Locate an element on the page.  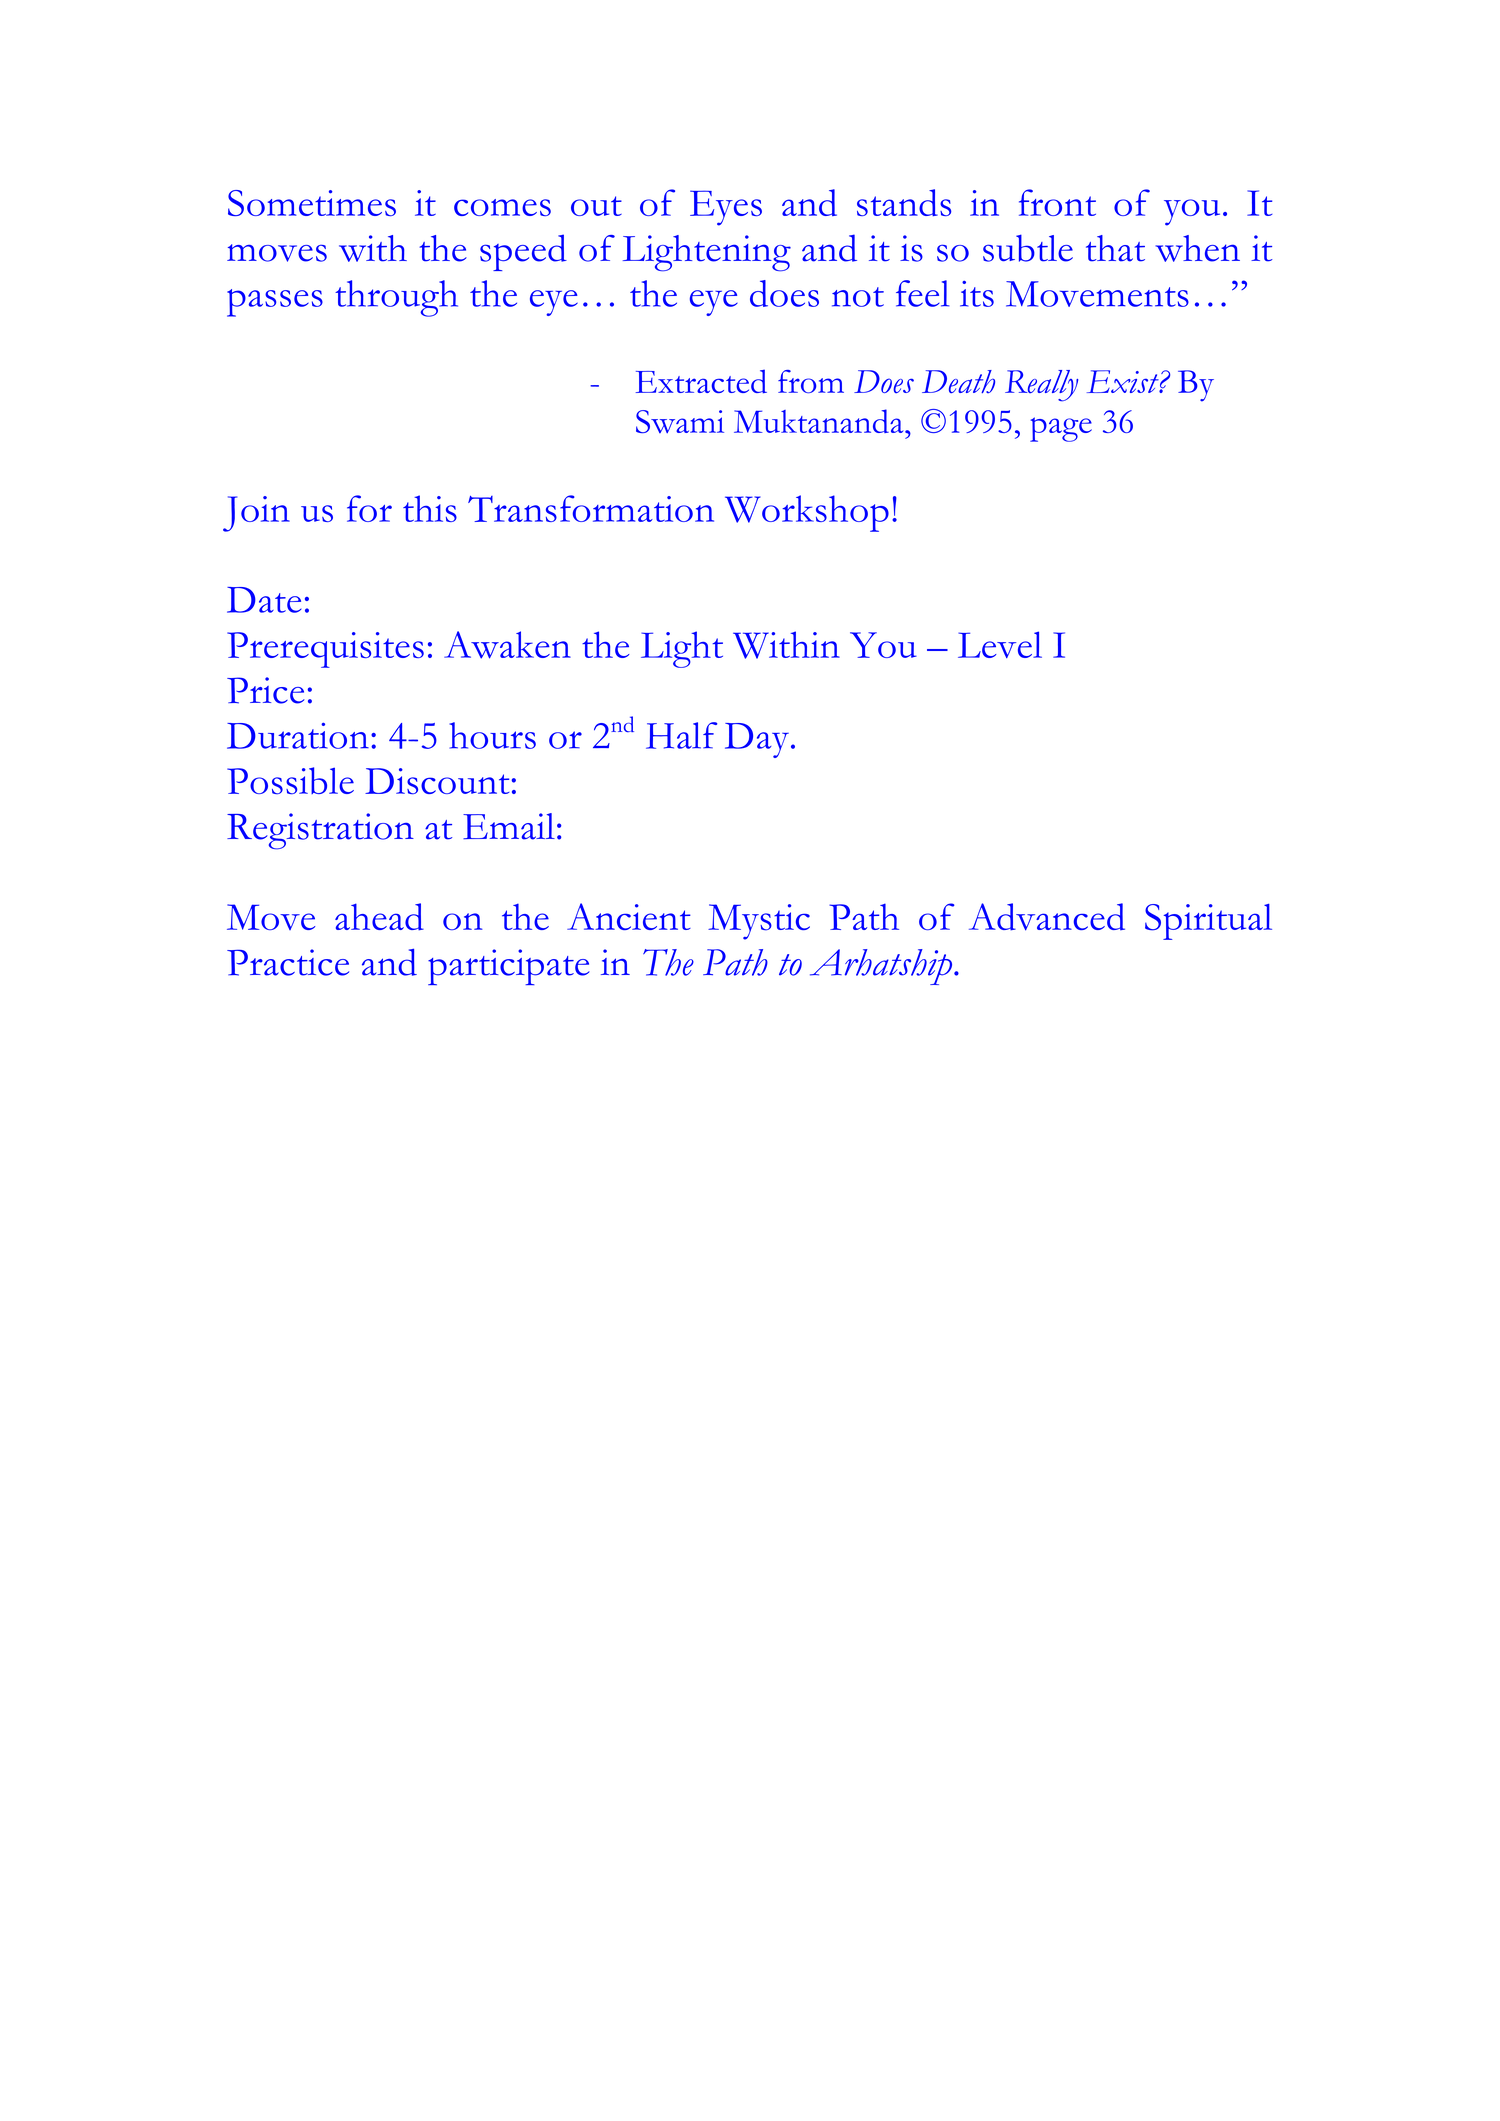
that is located at coordinates (1115, 248).
